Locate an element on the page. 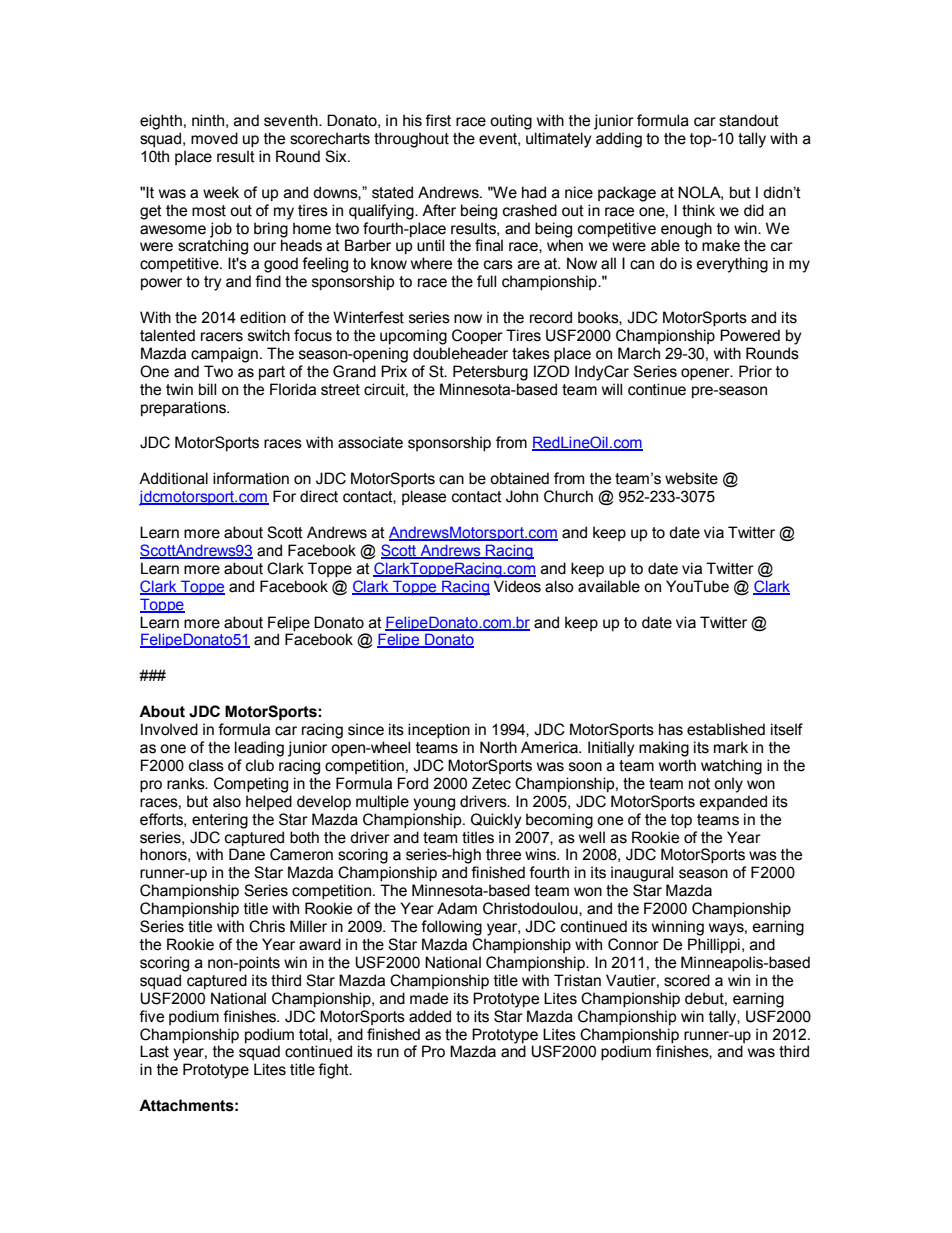  added is located at coordinates (430, 1016).
